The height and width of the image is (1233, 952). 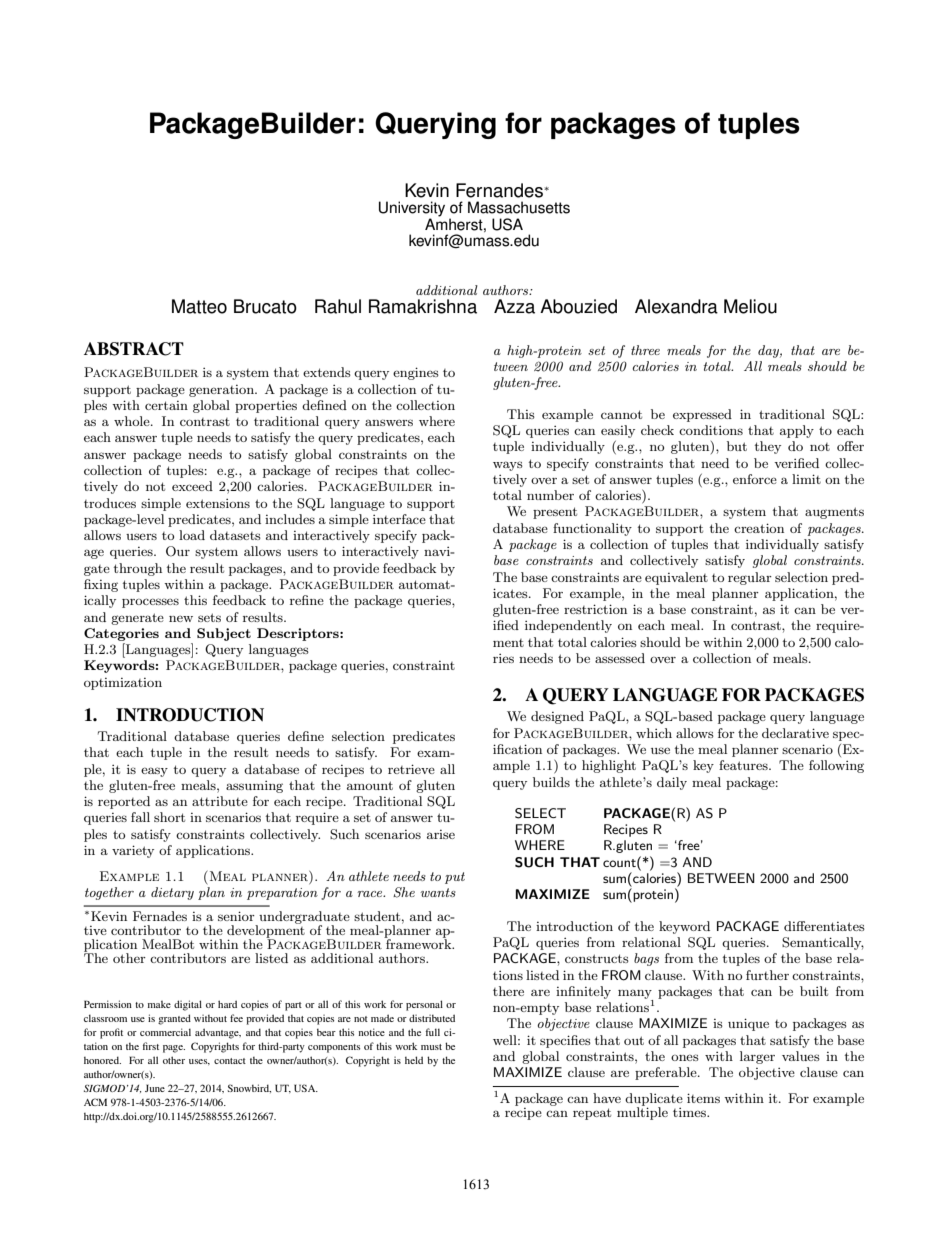 I want to click on Matteo, so click(x=199, y=306).
